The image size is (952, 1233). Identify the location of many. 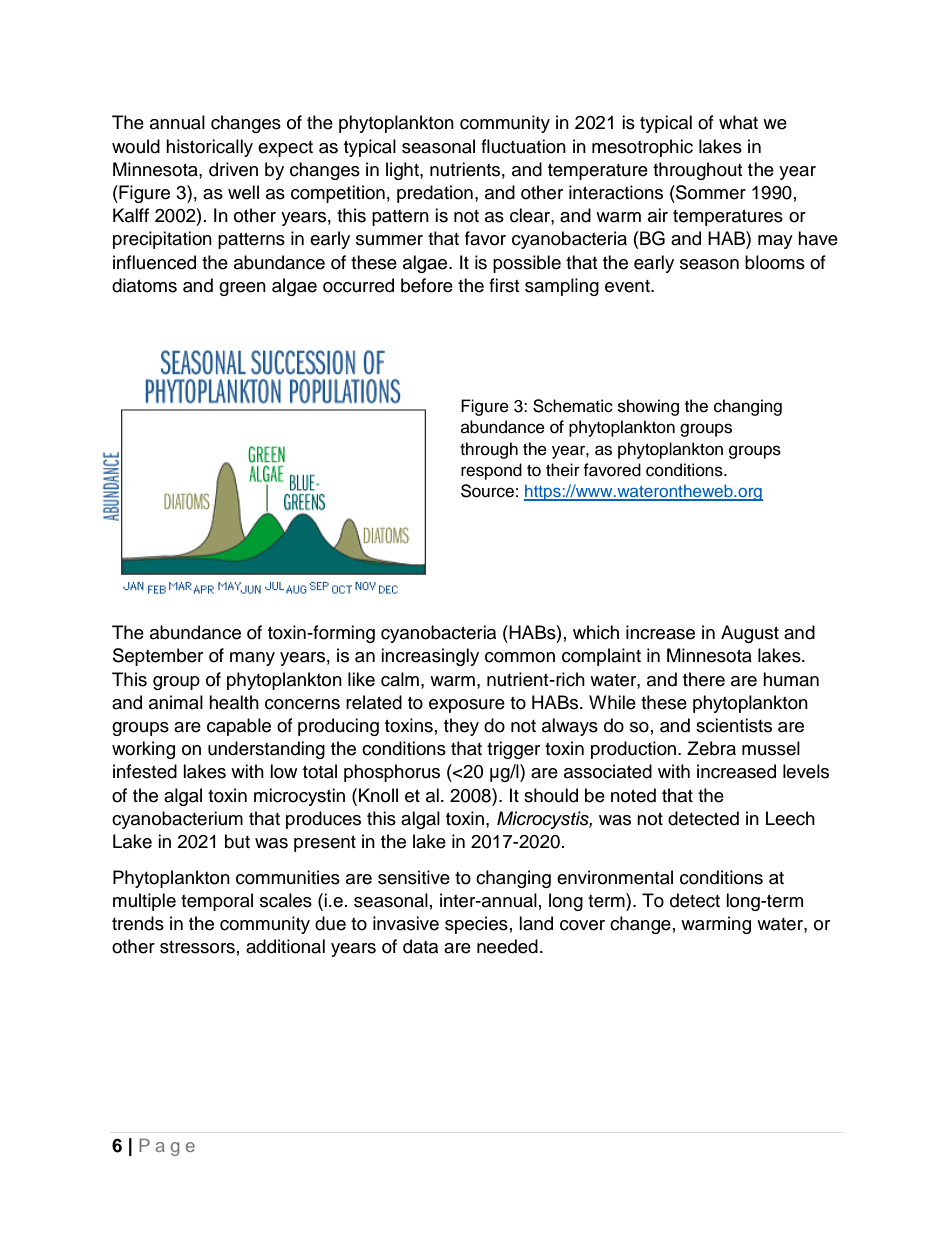
(252, 659).
